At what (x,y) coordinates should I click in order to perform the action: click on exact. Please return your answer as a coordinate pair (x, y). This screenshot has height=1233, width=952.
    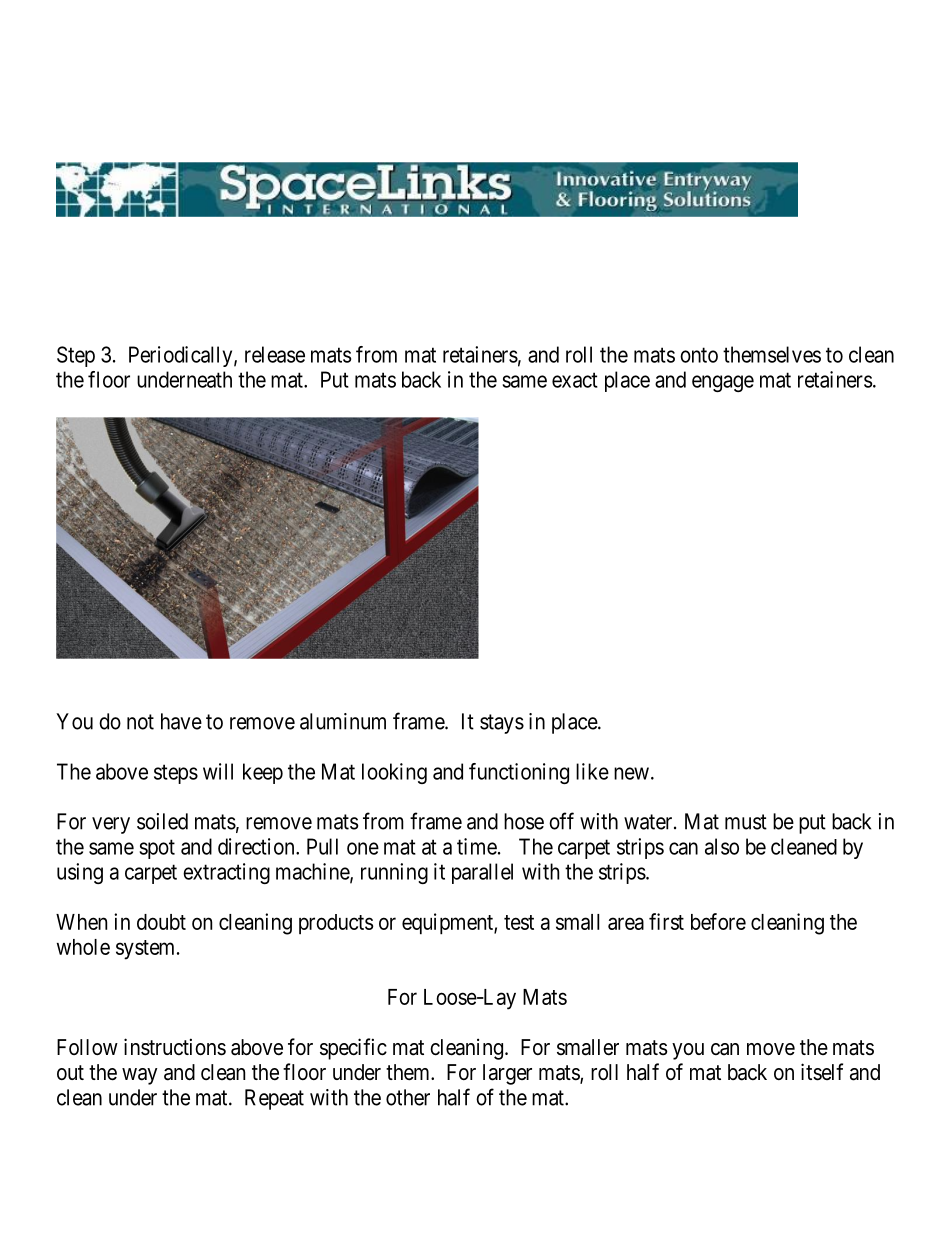
    Looking at the image, I should click on (575, 380).
